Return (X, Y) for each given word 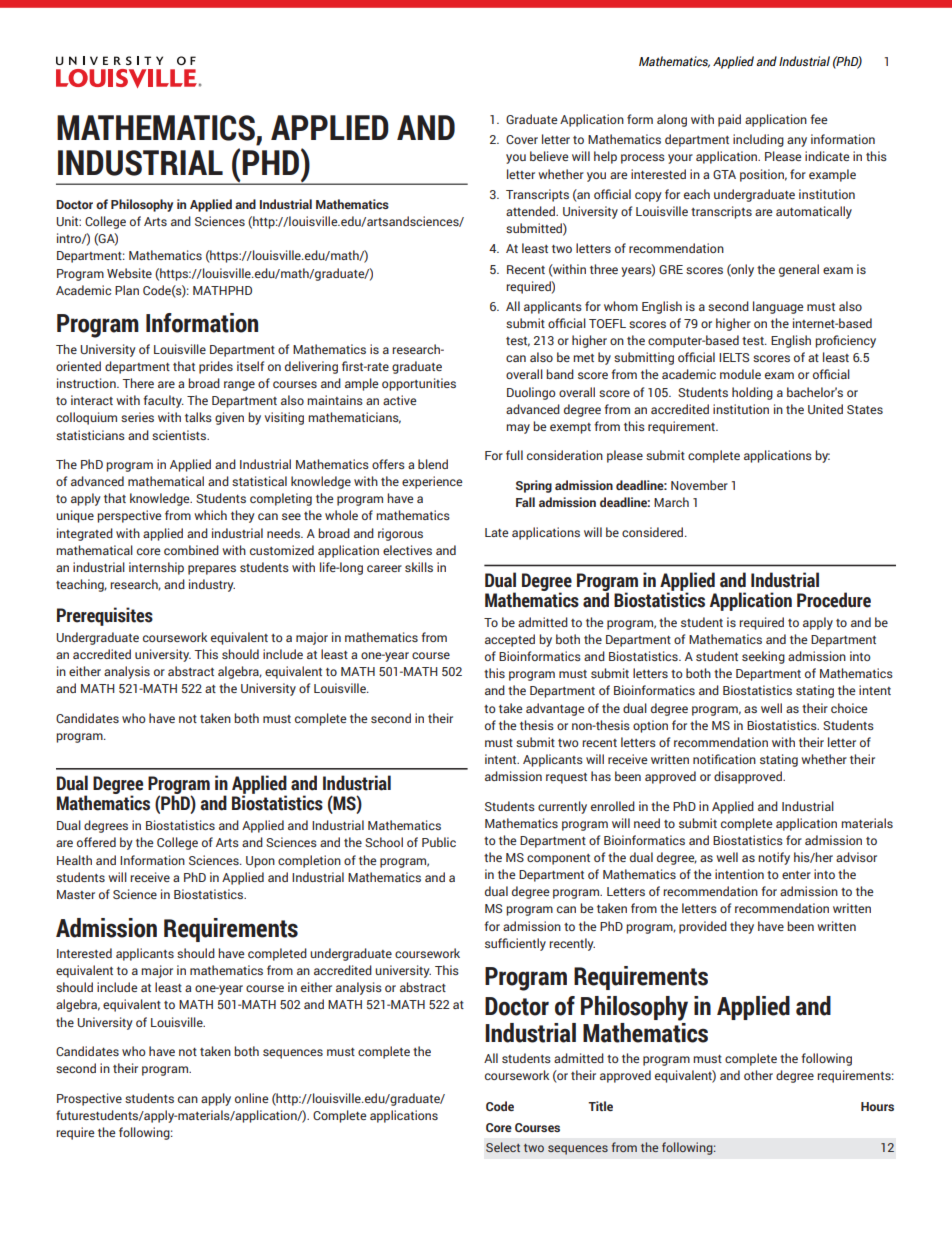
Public (439, 842)
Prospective (89, 1099)
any (797, 142)
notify (774, 858)
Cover (522, 139)
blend (433, 464)
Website (129, 273)
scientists (180, 435)
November (699, 485)
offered (96, 842)
